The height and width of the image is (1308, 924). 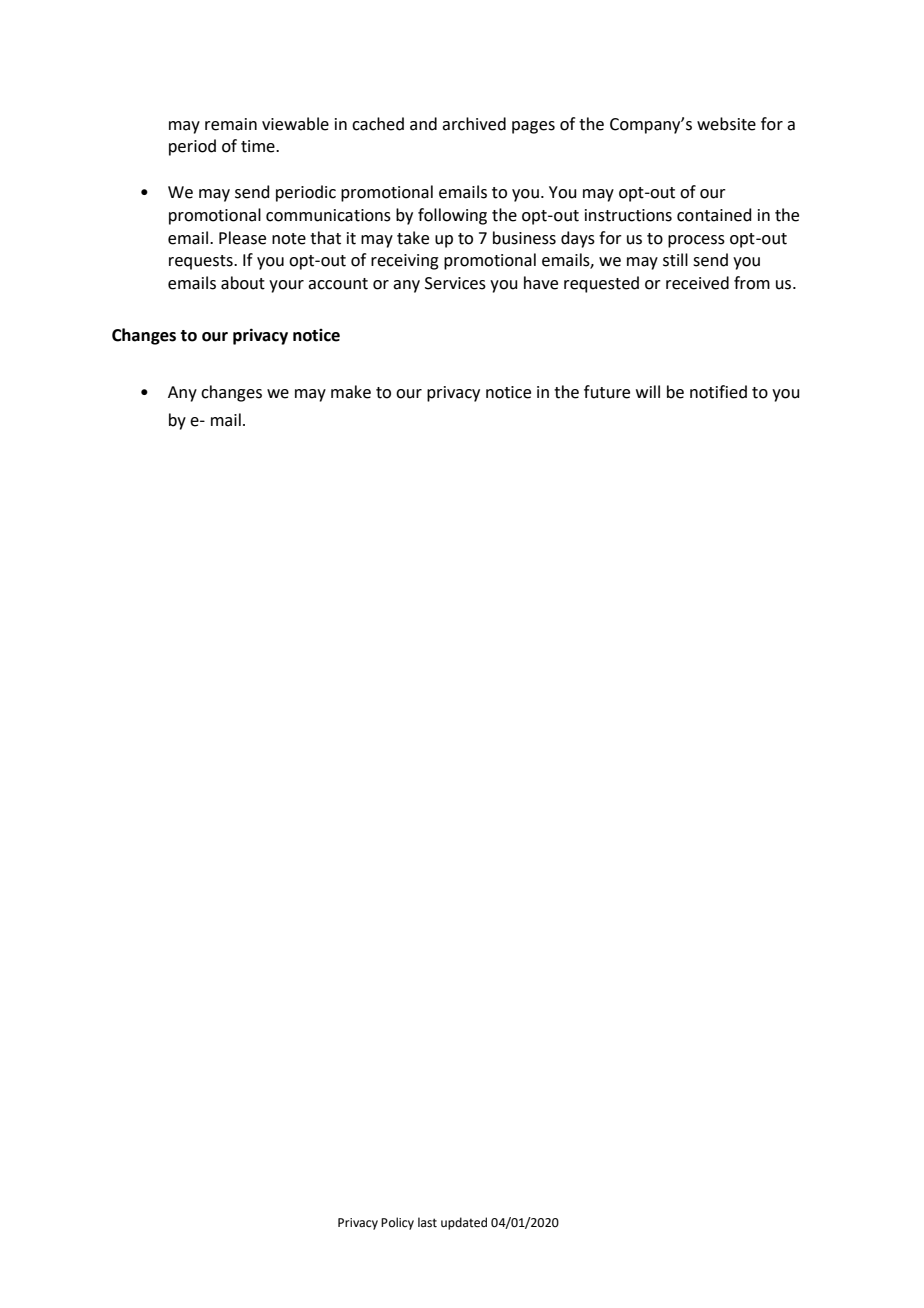 What do you see at coordinates (726, 124) in the image?
I see `website` at bounding box center [726, 124].
